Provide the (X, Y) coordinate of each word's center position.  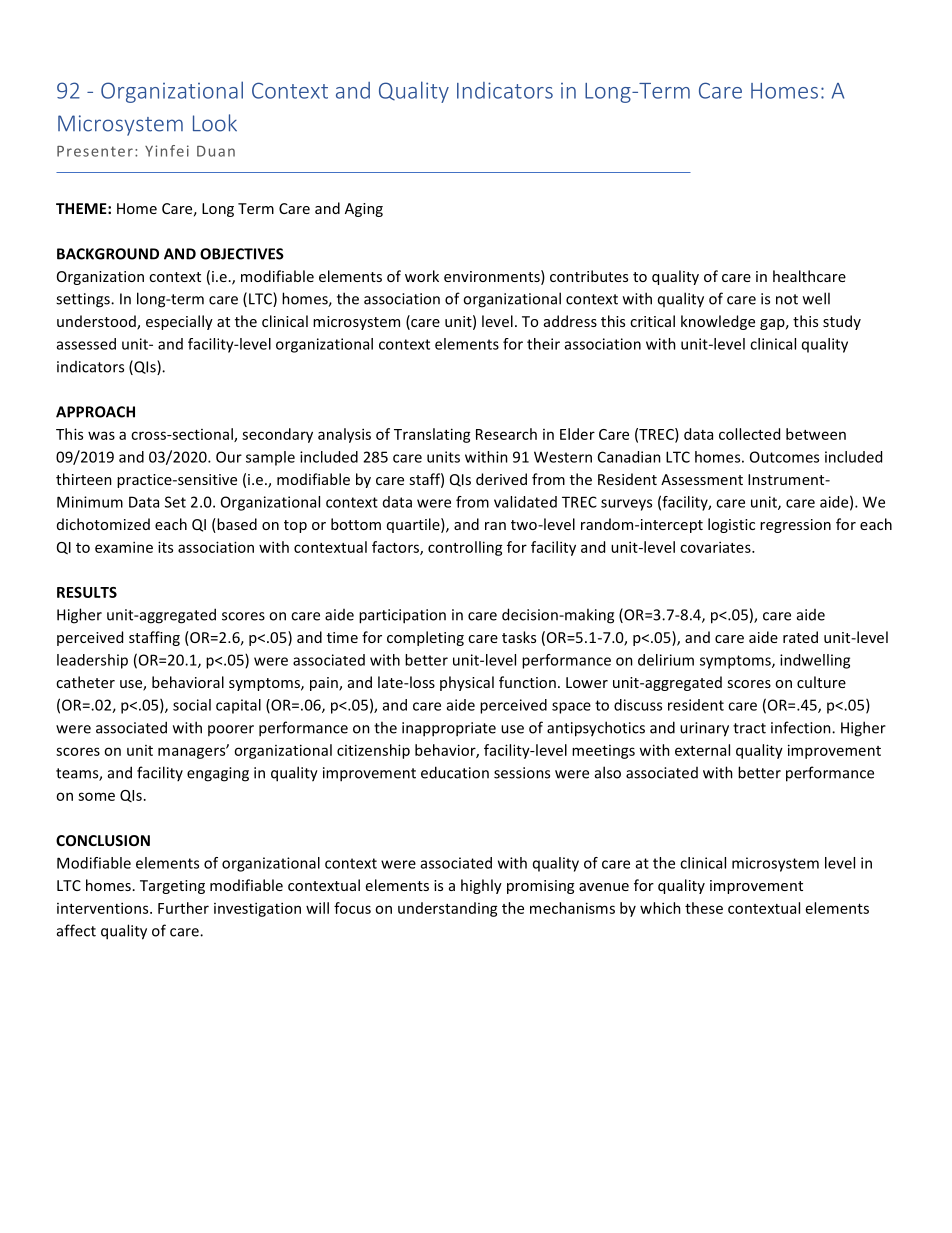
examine (124, 547)
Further (183, 908)
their (543, 344)
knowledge (718, 322)
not (787, 299)
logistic (731, 525)
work (422, 276)
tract (749, 728)
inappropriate (449, 729)
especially (179, 322)
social (192, 705)
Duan (216, 151)
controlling (465, 548)
